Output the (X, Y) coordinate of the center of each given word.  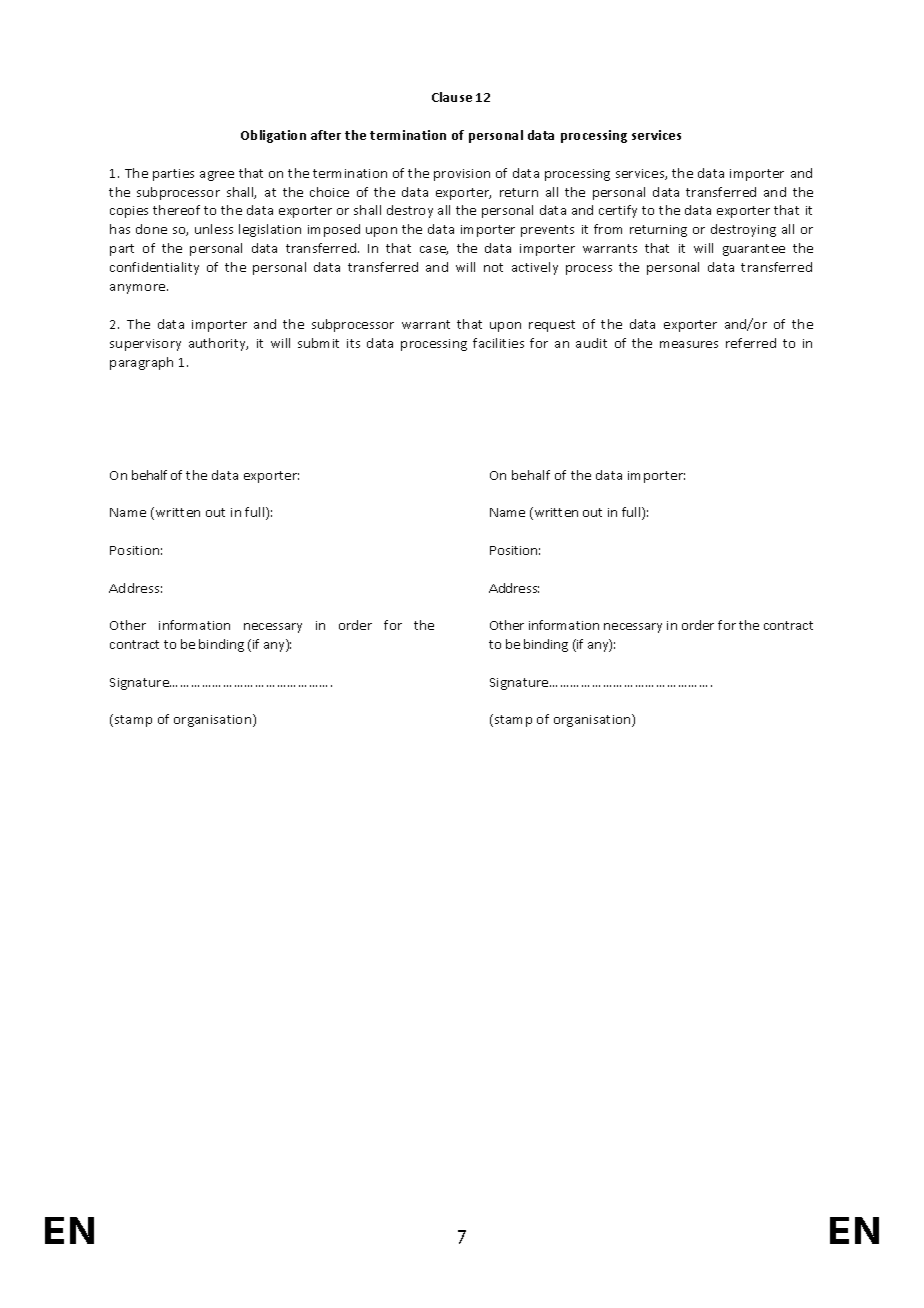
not (493, 267)
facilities (498, 343)
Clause (452, 97)
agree (217, 176)
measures (689, 344)
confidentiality (154, 268)
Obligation (273, 136)
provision (462, 175)
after (326, 135)
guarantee (754, 250)
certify (618, 211)
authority (218, 344)
